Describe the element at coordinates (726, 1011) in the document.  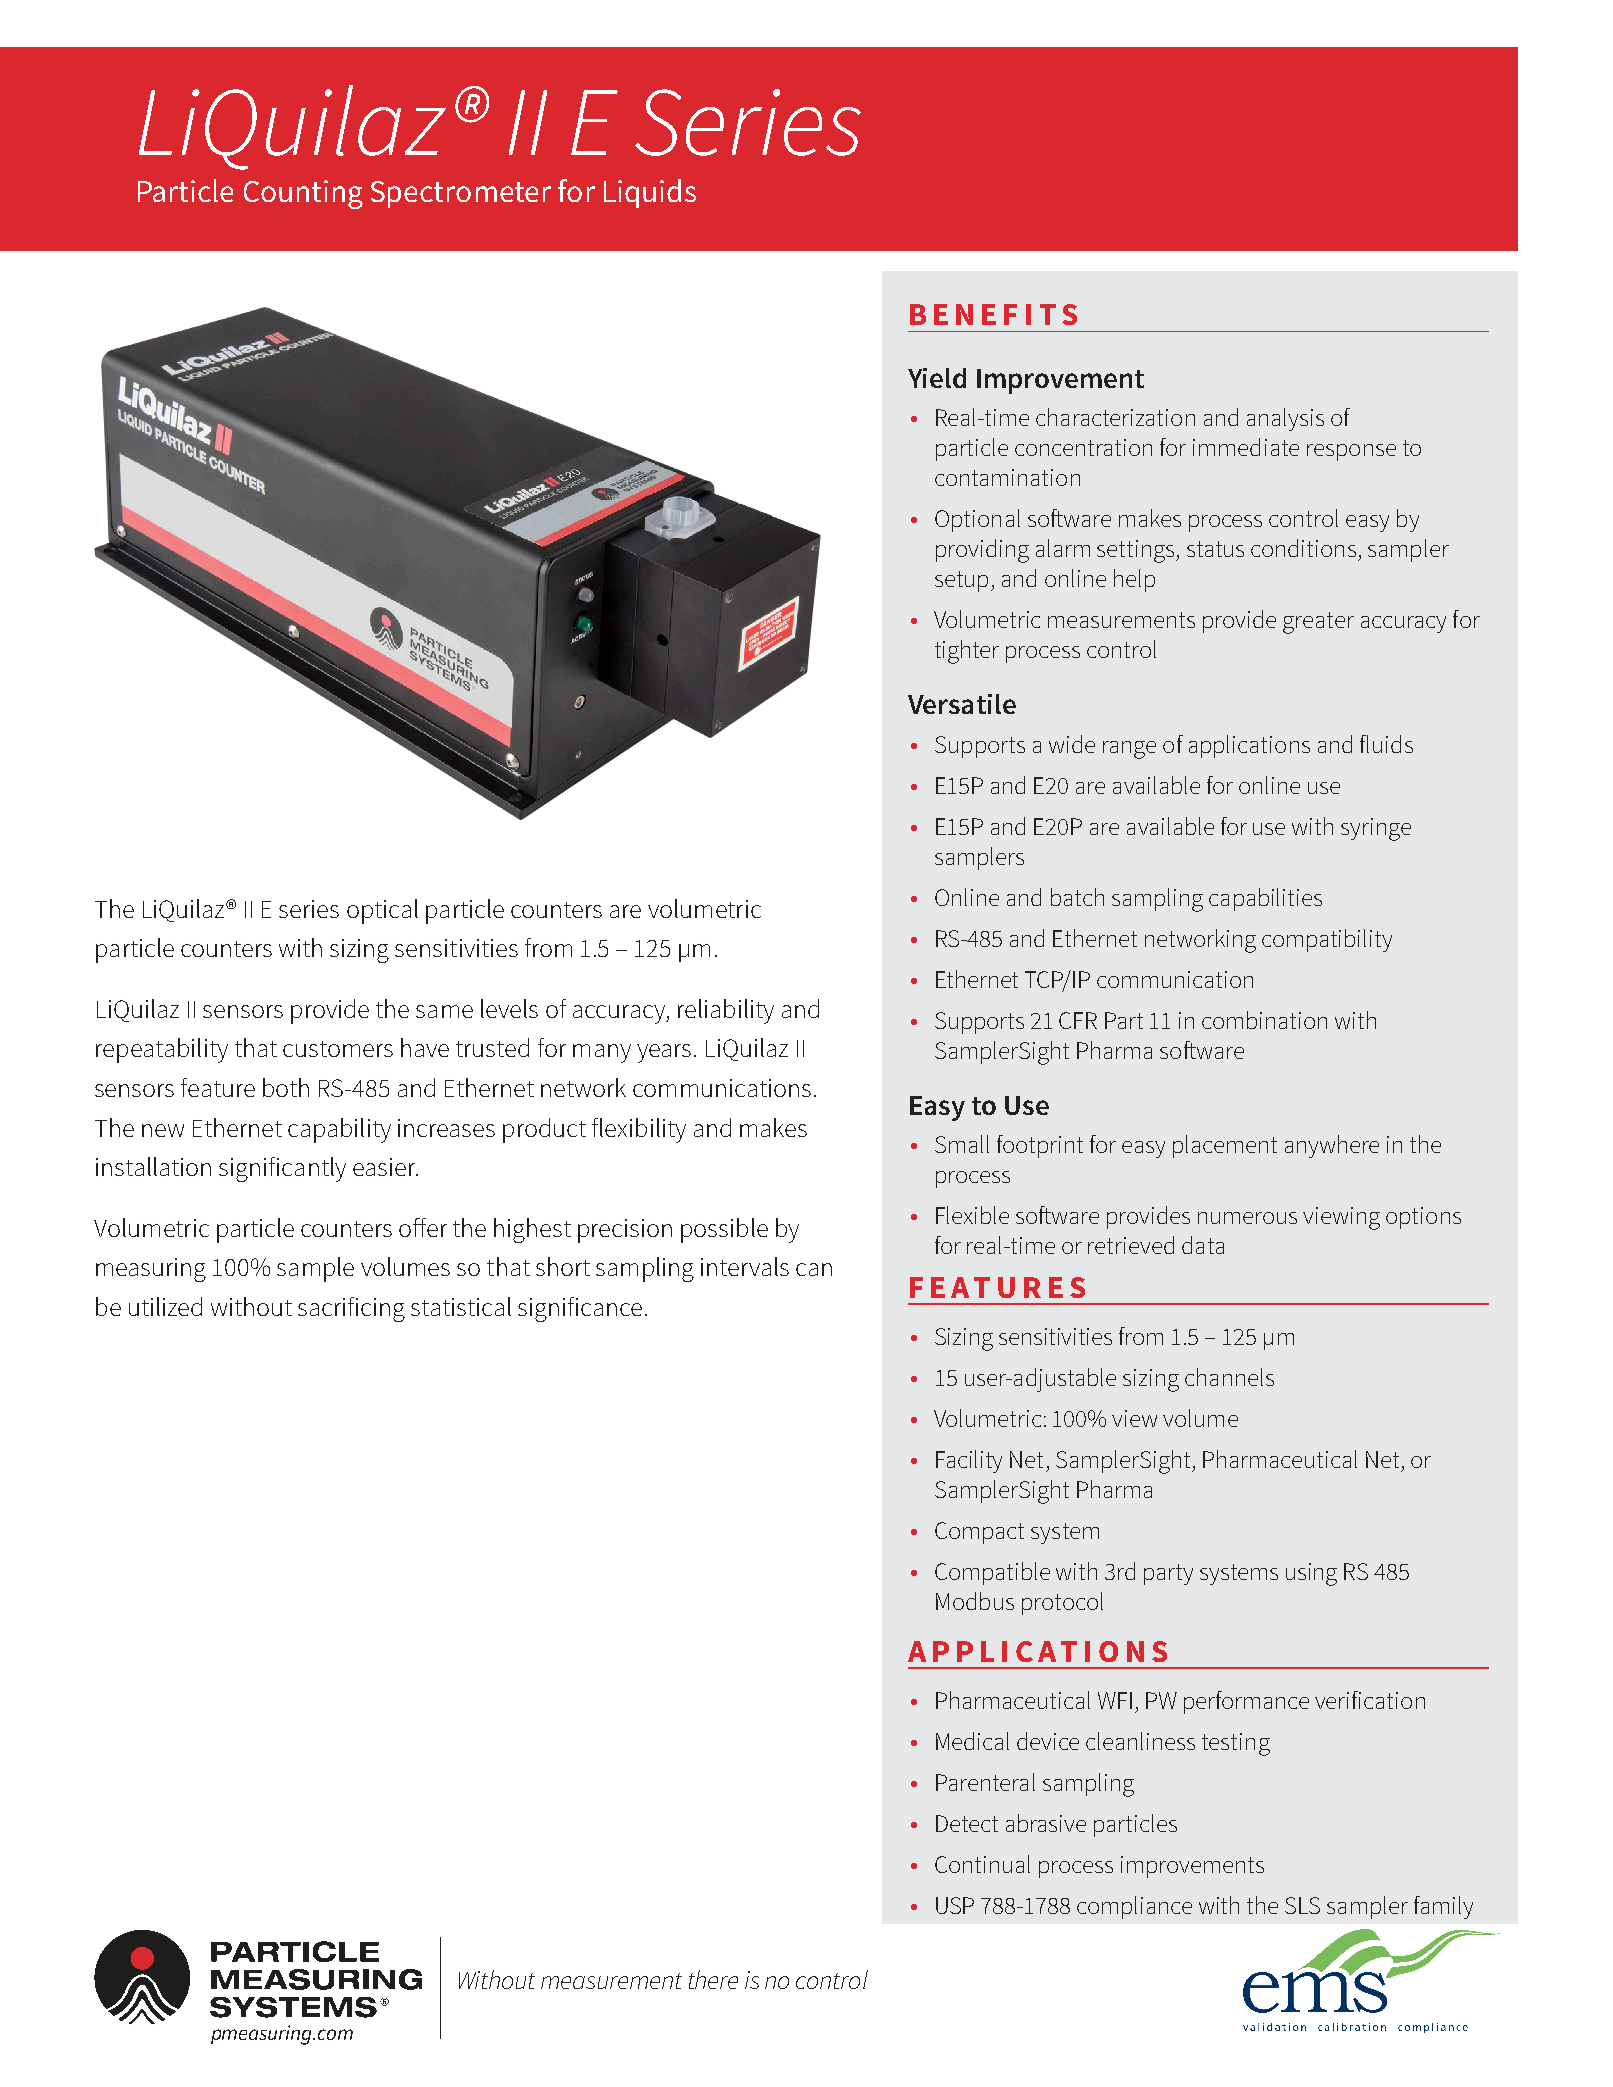
I see `reliability` at that location.
